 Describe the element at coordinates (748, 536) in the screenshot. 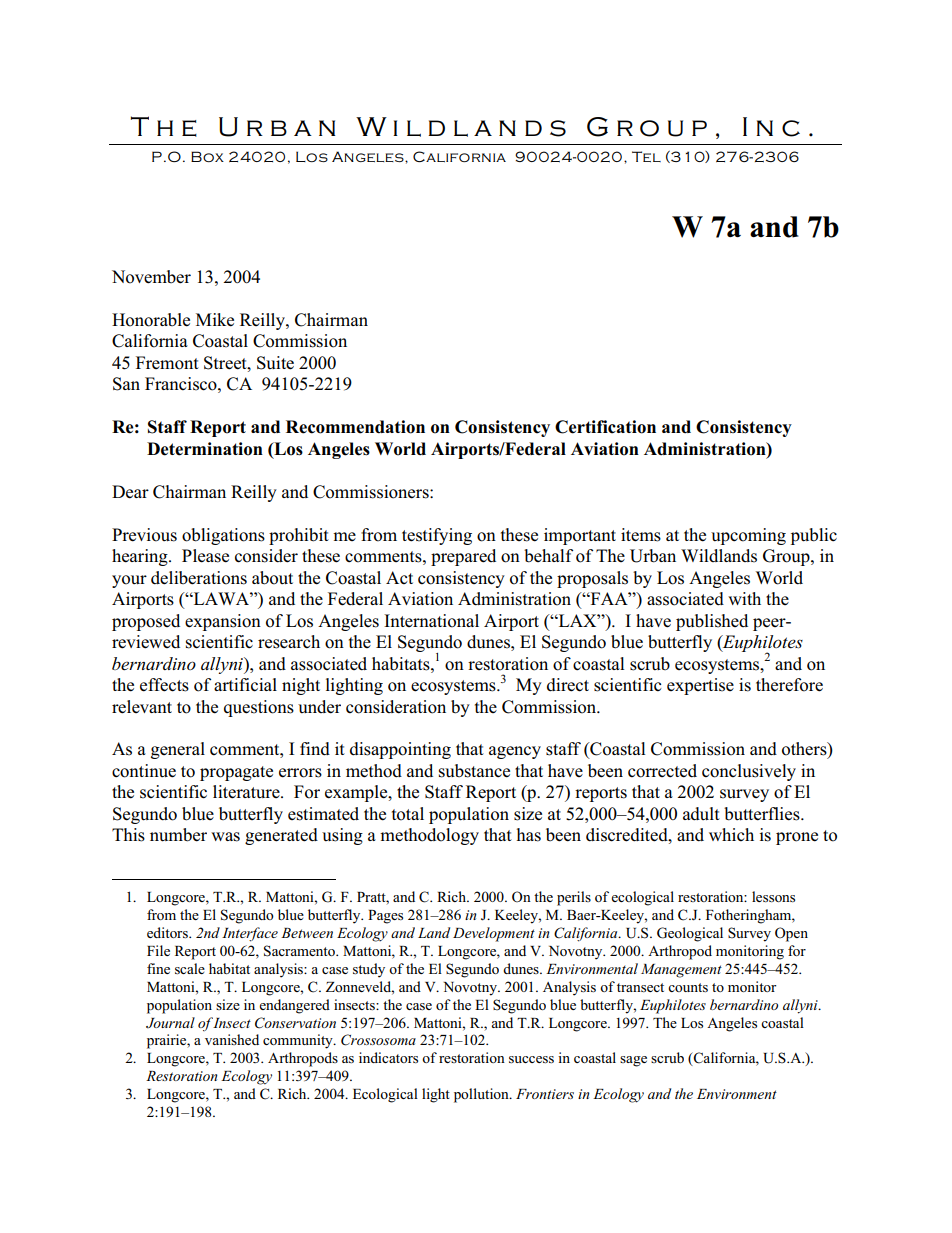

I see `upcoming` at that location.
